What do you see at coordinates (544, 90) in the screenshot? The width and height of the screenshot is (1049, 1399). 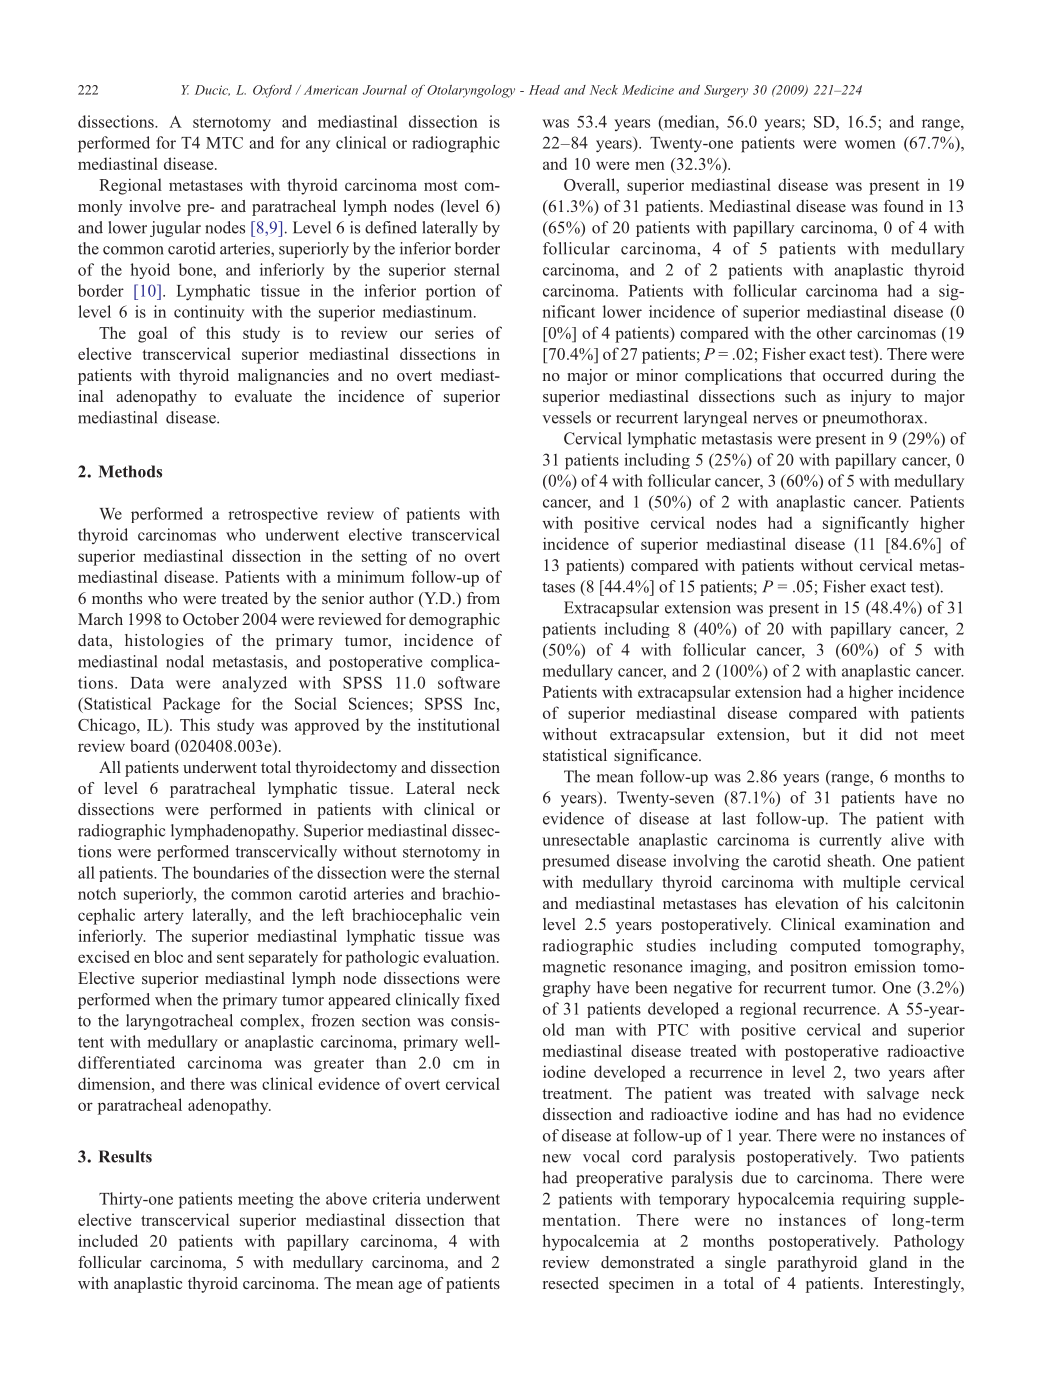 I see `Head` at bounding box center [544, 90].
